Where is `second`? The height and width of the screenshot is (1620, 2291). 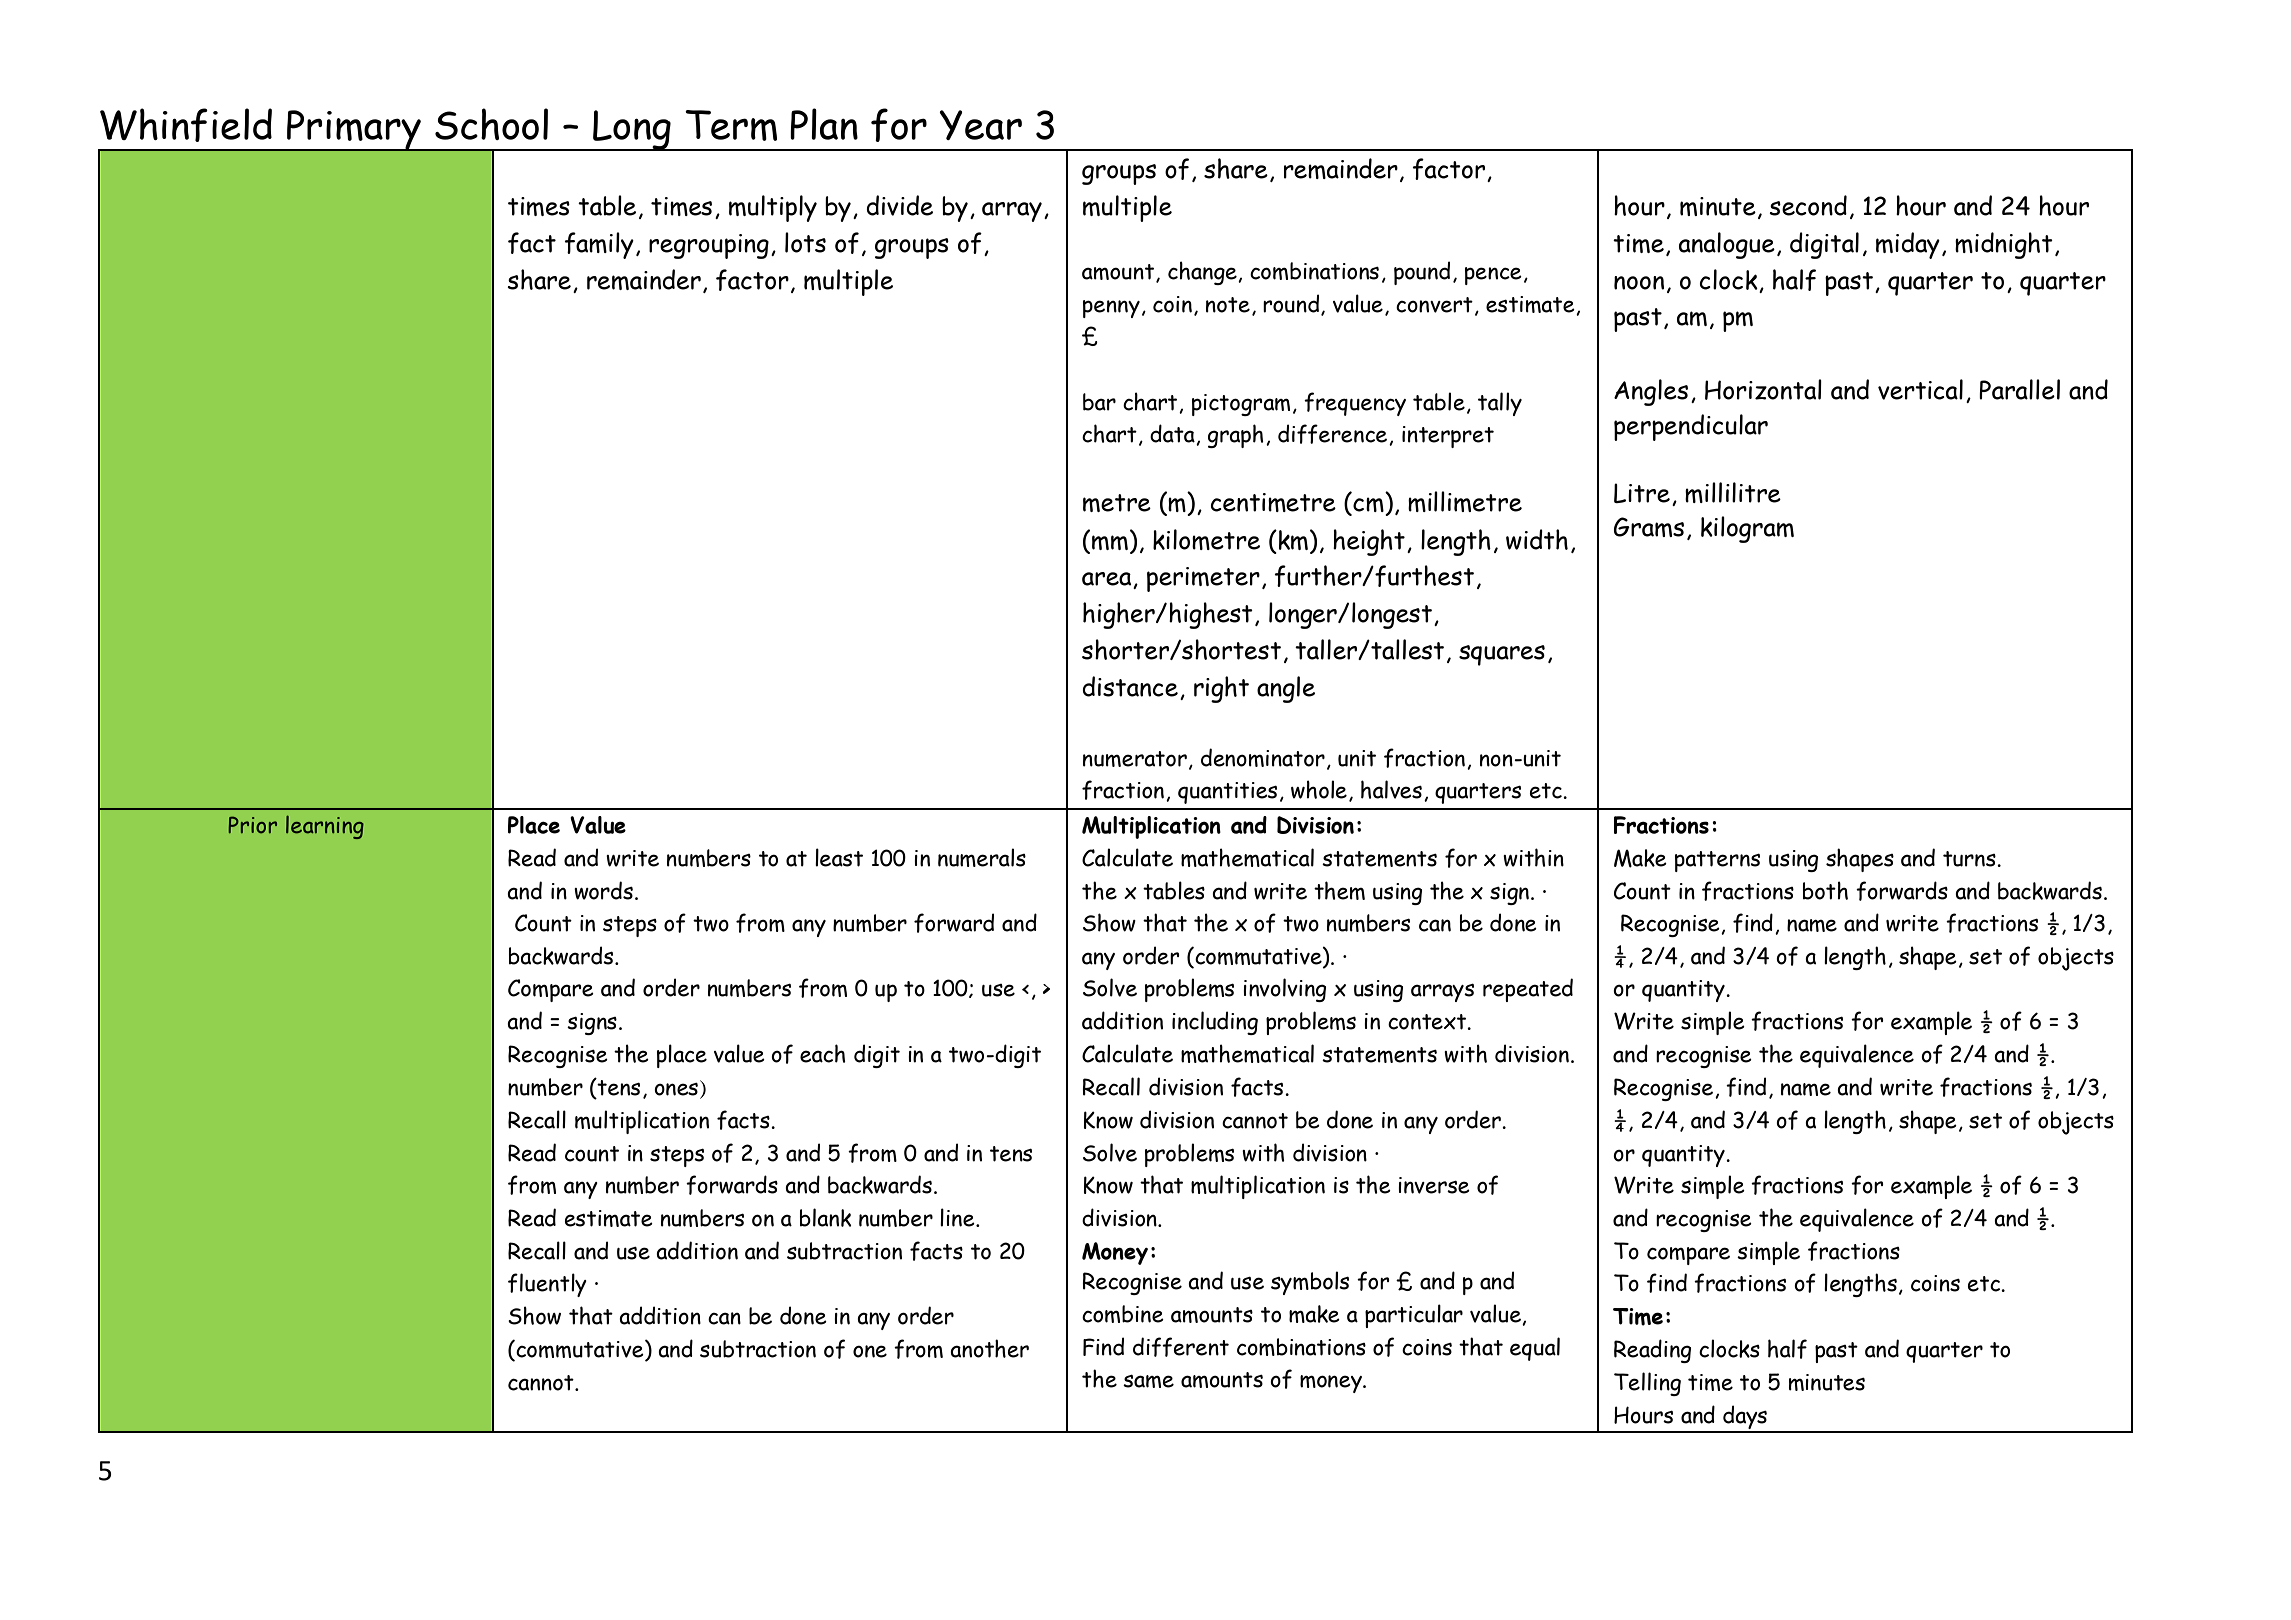
second is located at coordinates (1808, 205).
